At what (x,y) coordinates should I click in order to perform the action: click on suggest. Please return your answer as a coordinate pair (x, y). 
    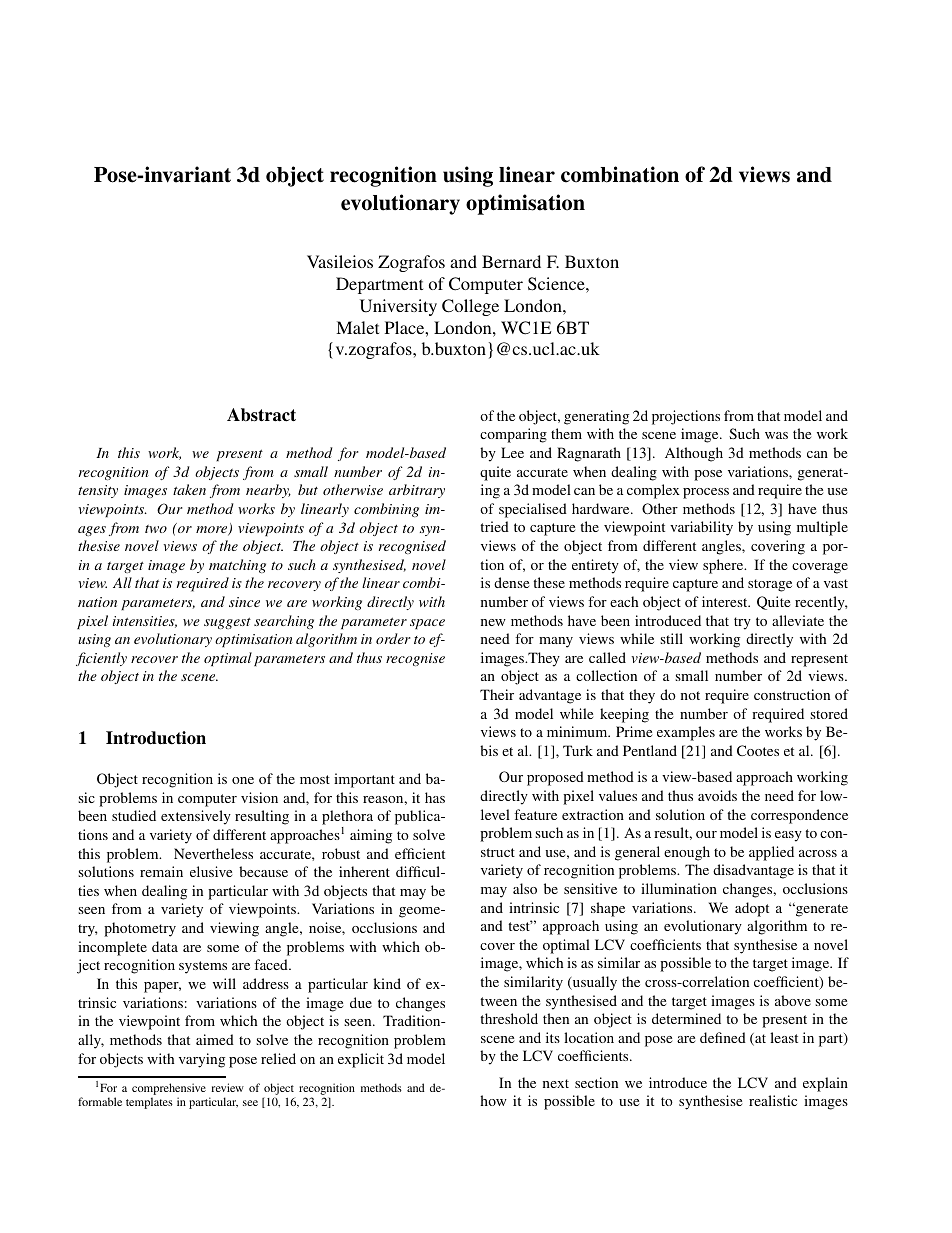
    Looking at the image, I should click on (227, 623).
